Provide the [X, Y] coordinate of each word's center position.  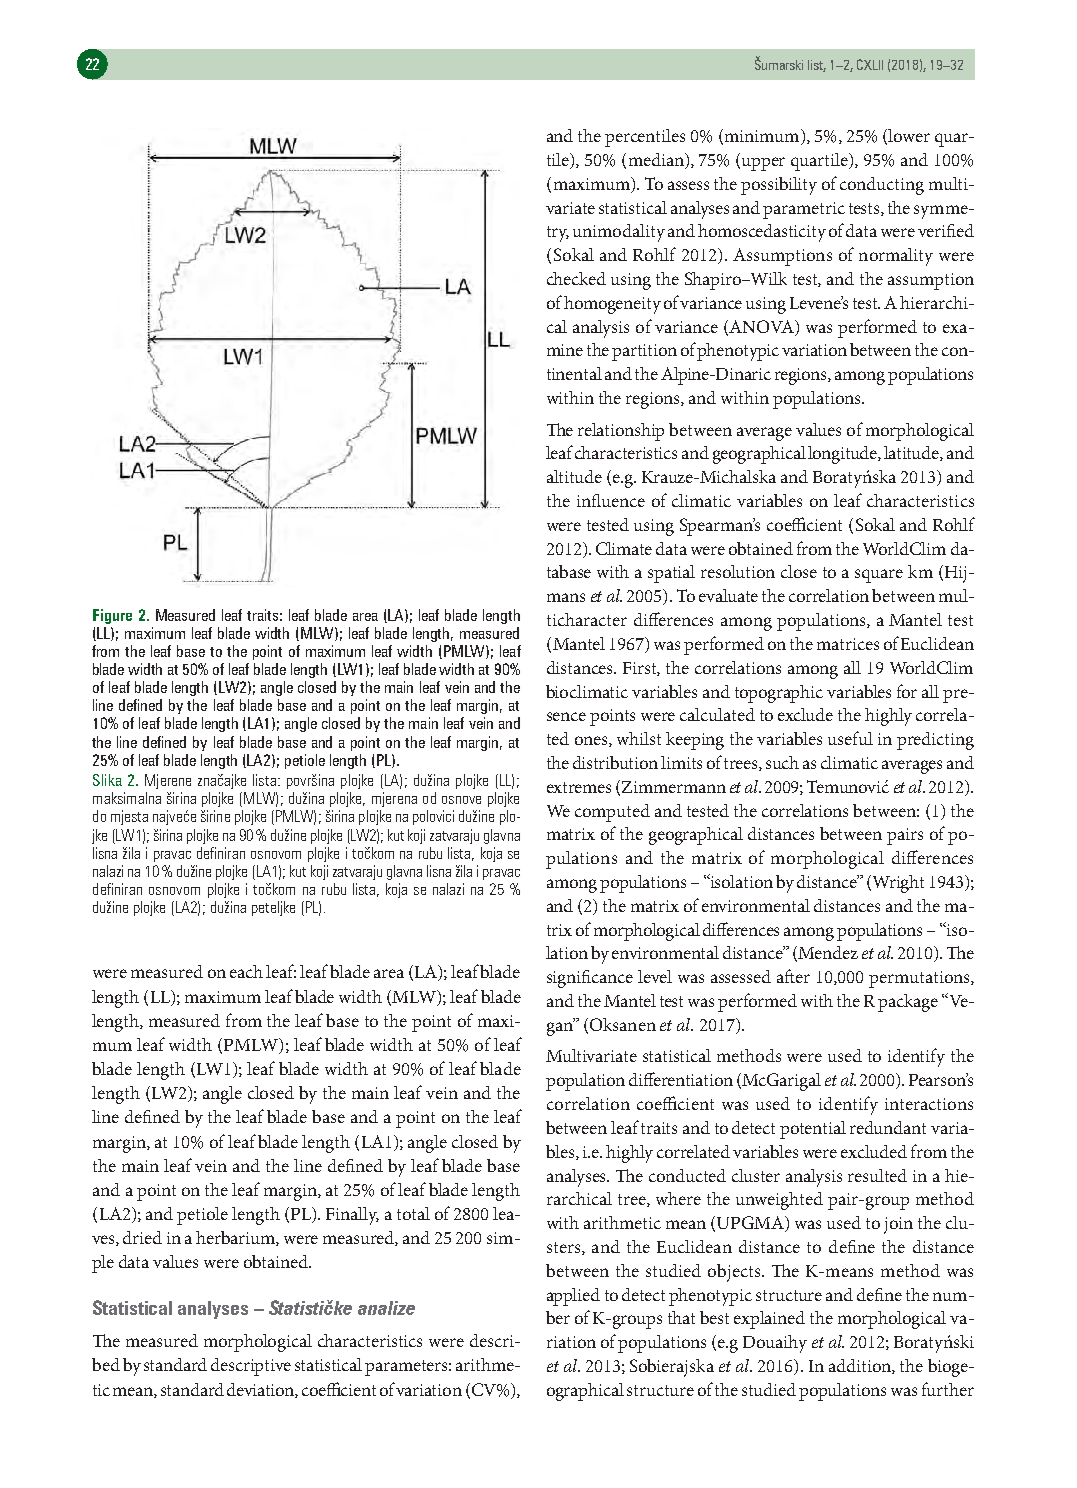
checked [576, 278]
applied [573, 1297]
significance [590, 979]
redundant [888, 1127]
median [657, 161]
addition [861, 1366]
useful [850, 738]
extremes [579, 787]
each [246, 971]
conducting [882, 186]
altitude [574, 476]
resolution [738, 571]
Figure [112, 616]
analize [386, 1308]
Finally [352, 1216]
